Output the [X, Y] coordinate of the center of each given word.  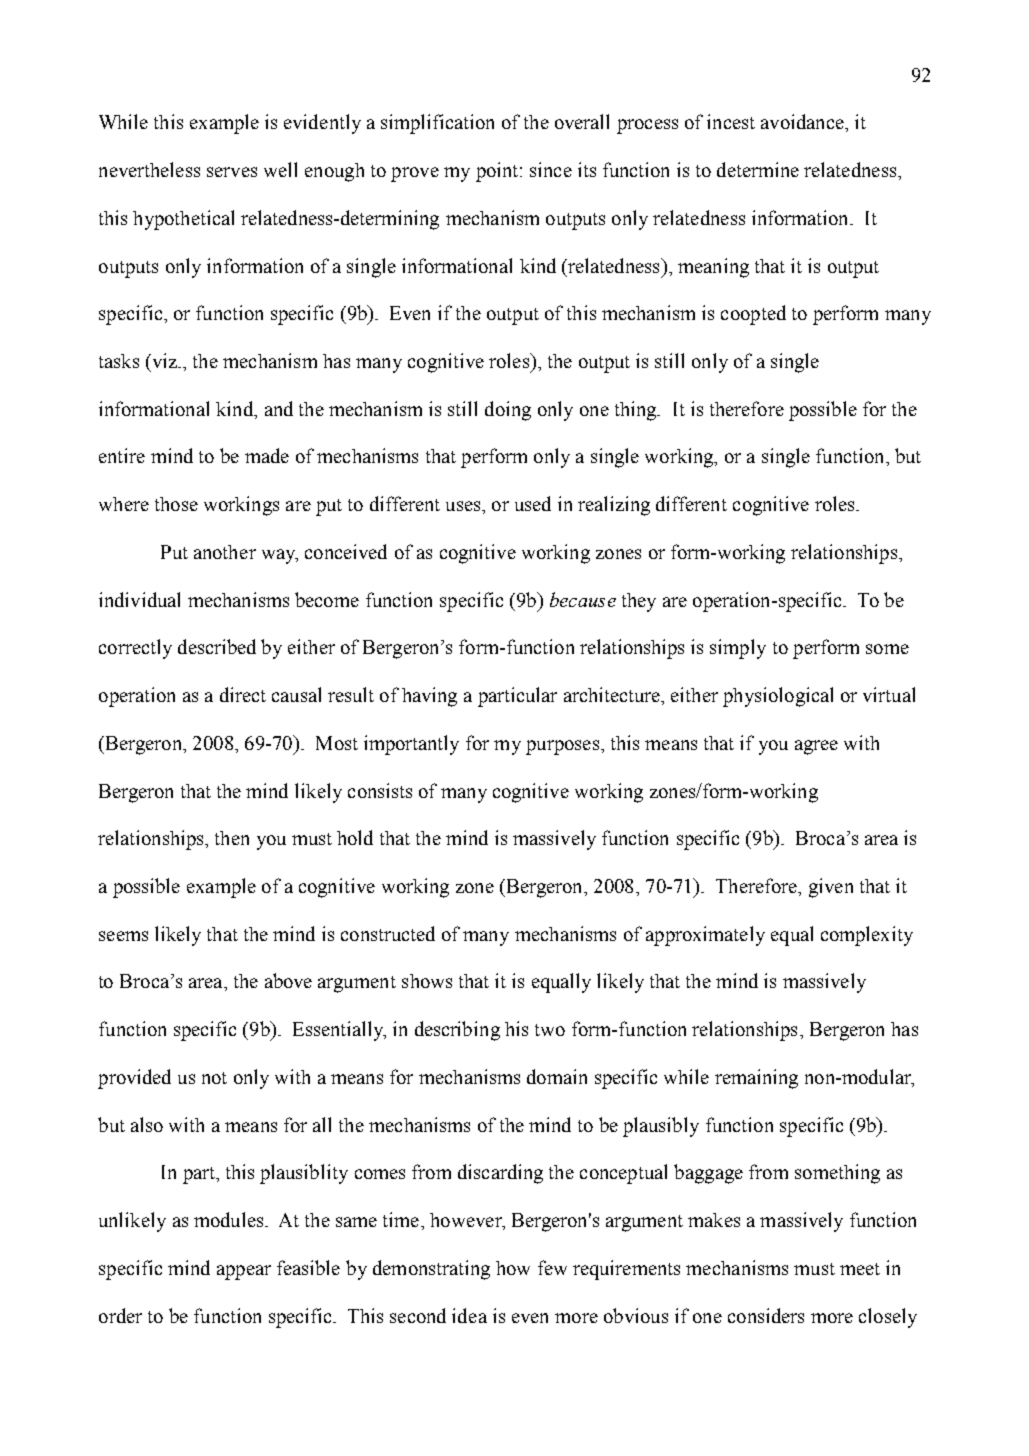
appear [244, 1272]
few [552, 1267]
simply [738, 649]
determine [758, 169]
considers [766, 1315]
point [498, 172]
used [533, 503]
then [232, 838]
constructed [388, 933]
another [225, 552]
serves [232, 172]
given [831, 888]
